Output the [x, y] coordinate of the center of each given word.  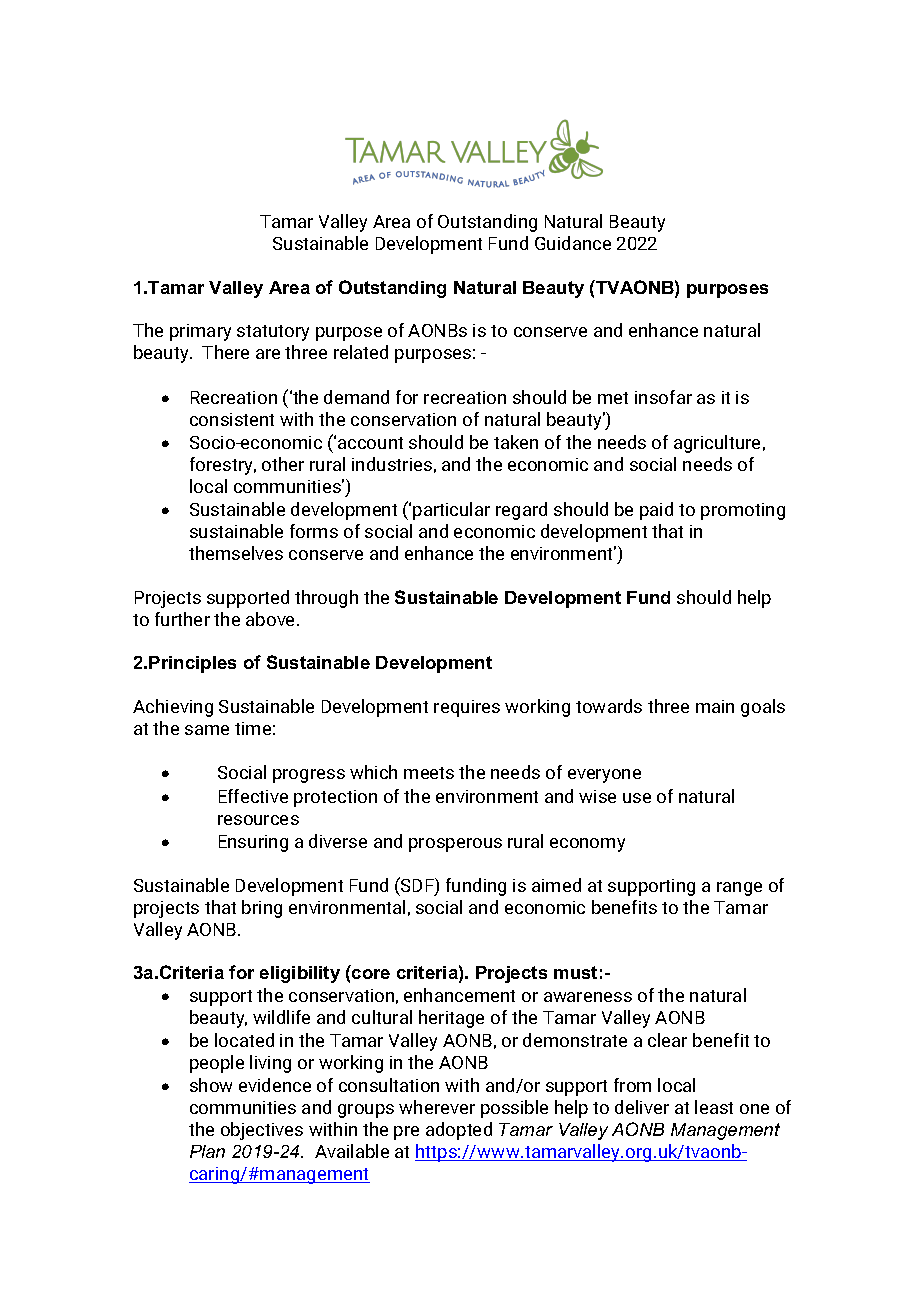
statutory [273, 333]
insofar [663, 397]
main [715, 706]
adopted [459, 1131]
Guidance [573, 243]
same [207, 730]
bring [262, 909]
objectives [262, 1131]
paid [656, 511]
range [739, 889]
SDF [417, 886]
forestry [223, 466]
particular [451, 511]
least [714, 1107]
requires [467, 708]
